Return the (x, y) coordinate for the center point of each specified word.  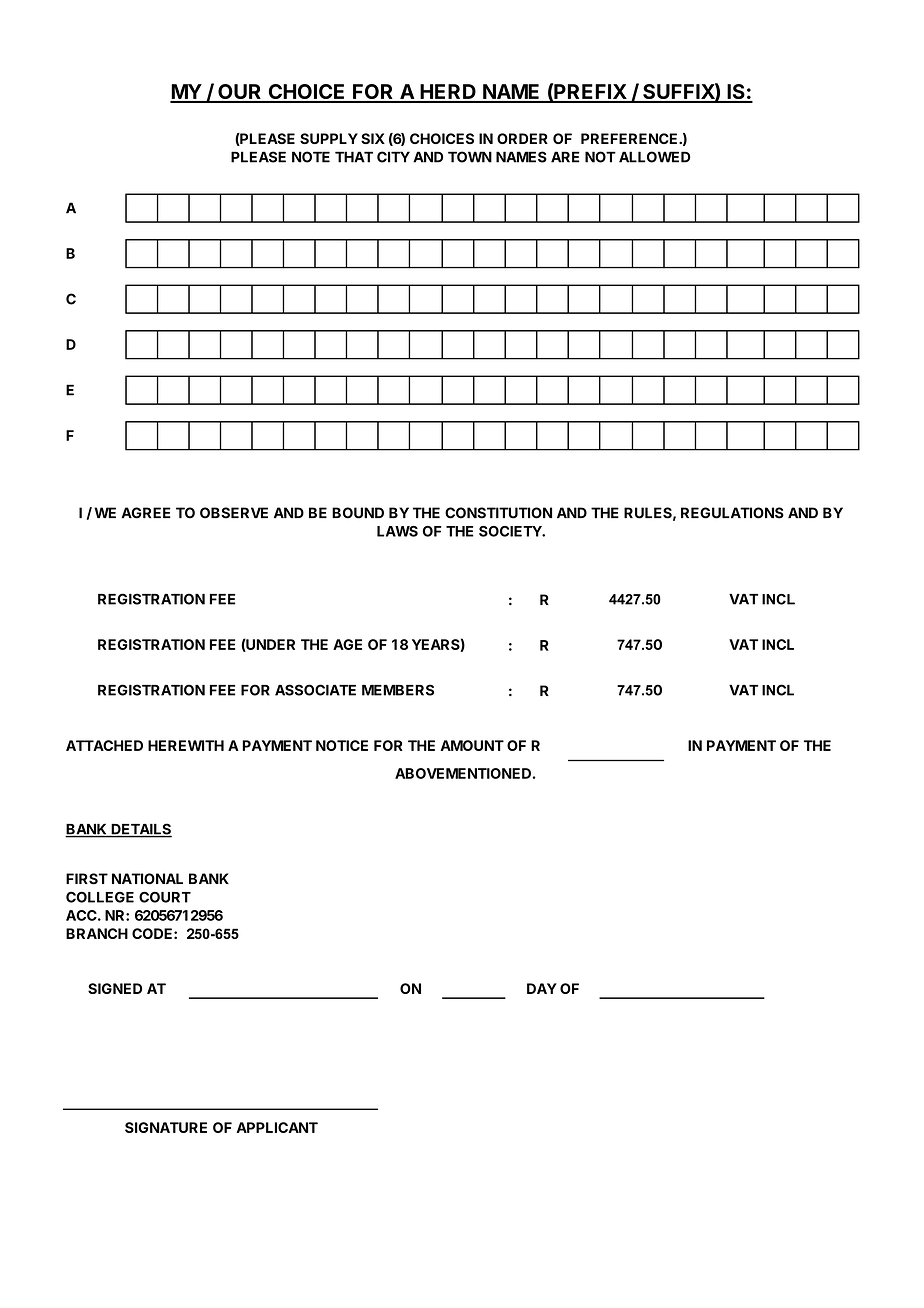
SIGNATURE (166, 1127)
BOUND (358, 513)
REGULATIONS (732, 513)
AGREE (146, 513)
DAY (542, 988)
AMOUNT (472, 745)
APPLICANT (277, 1127)
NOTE (311, 157)
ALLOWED (655, 157)
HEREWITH (186, 745)
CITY (393, 157)
